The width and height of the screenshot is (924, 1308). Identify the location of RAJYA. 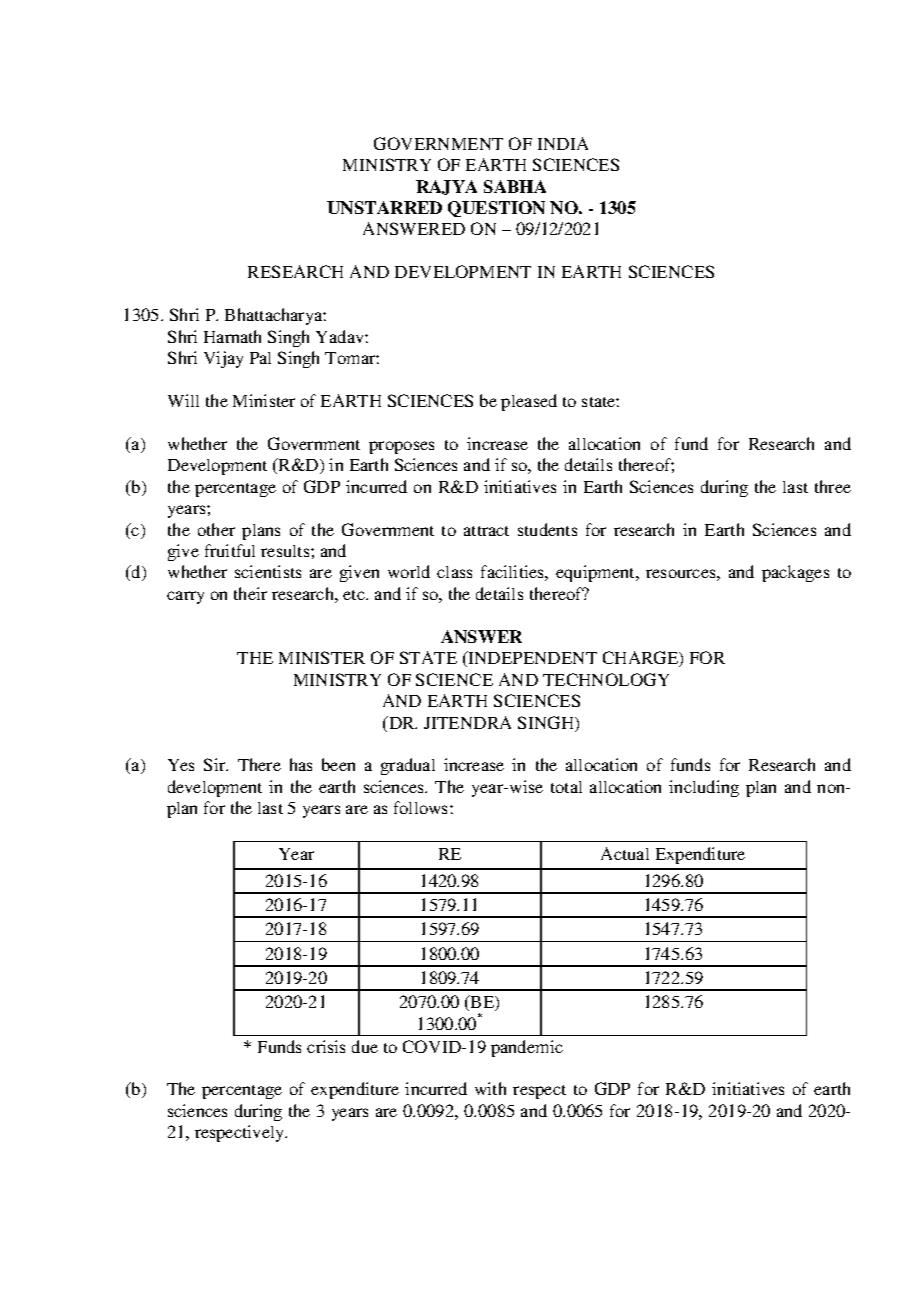
(446, 187).
